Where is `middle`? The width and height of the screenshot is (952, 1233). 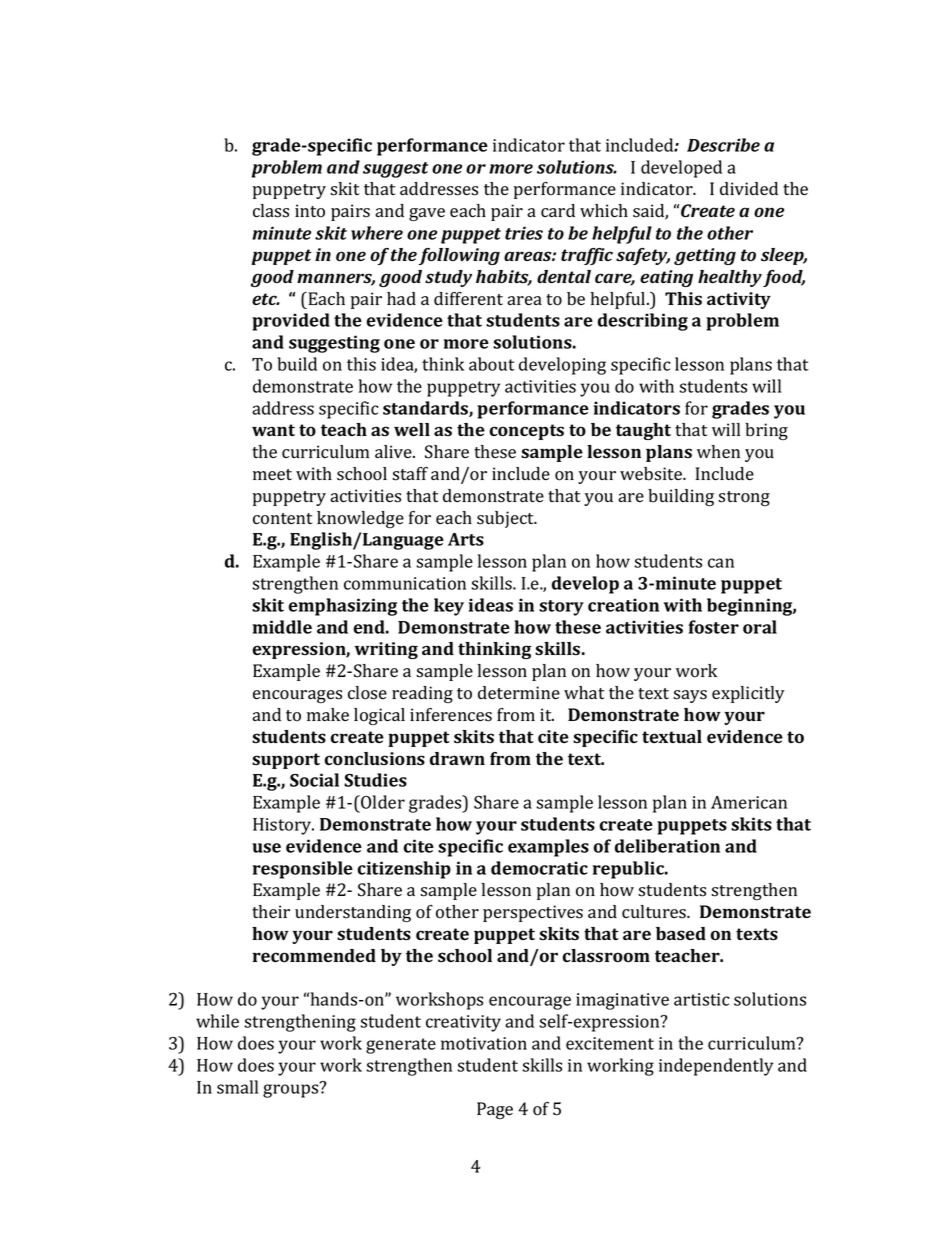
middle is located at coordinates (282, 627).
